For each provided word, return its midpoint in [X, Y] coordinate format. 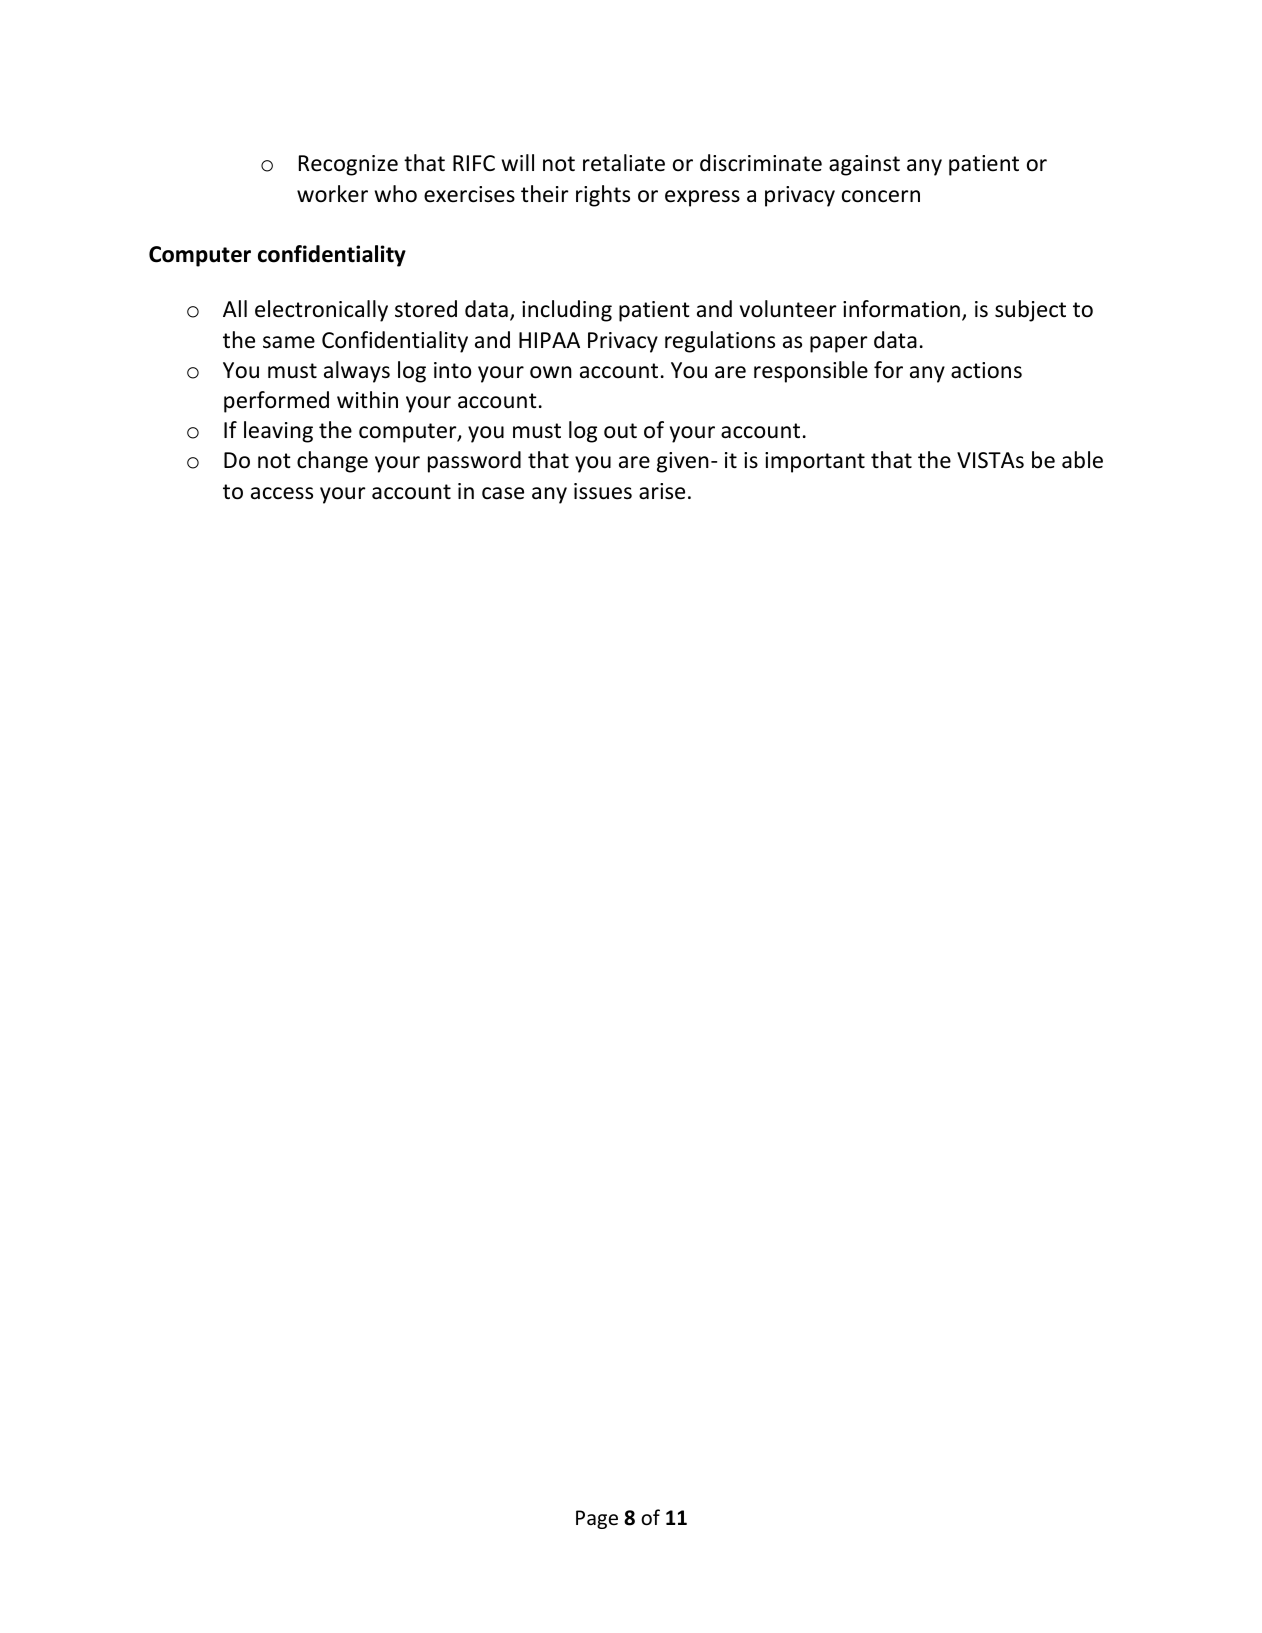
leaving [278, 432]
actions [986, 370]
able [1082, 460]
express [702, 198]
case [503, 493]
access [282, 493]
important [815, 462]
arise [662, 491]
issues [603, 491]
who [396, 194]
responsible [811, 372]
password [474, 462]
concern [881, 196]
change [332, 462]
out [620, 431]
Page [597, 1519]
